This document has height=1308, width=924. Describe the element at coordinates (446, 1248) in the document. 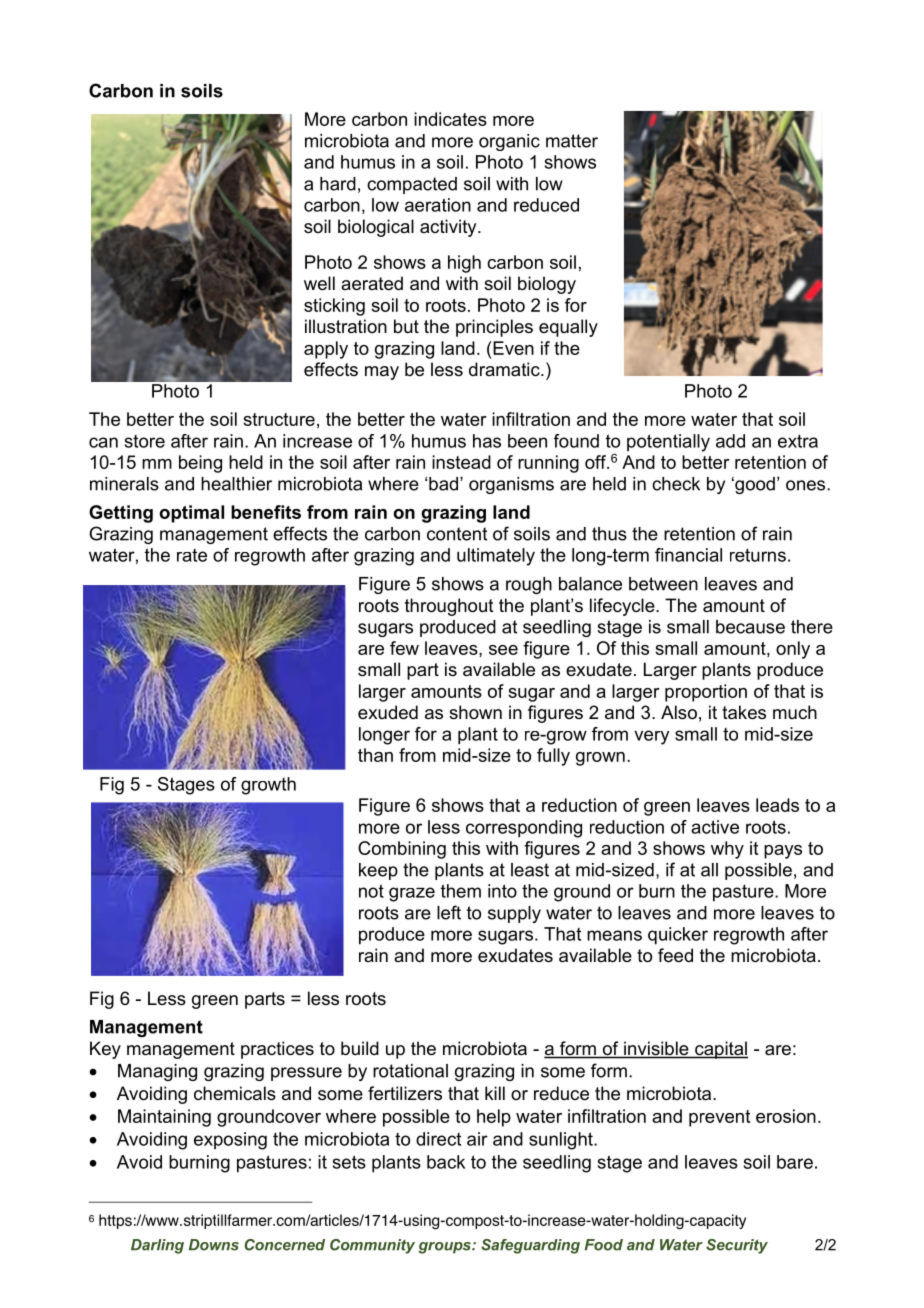

I see `groups` at that location.
